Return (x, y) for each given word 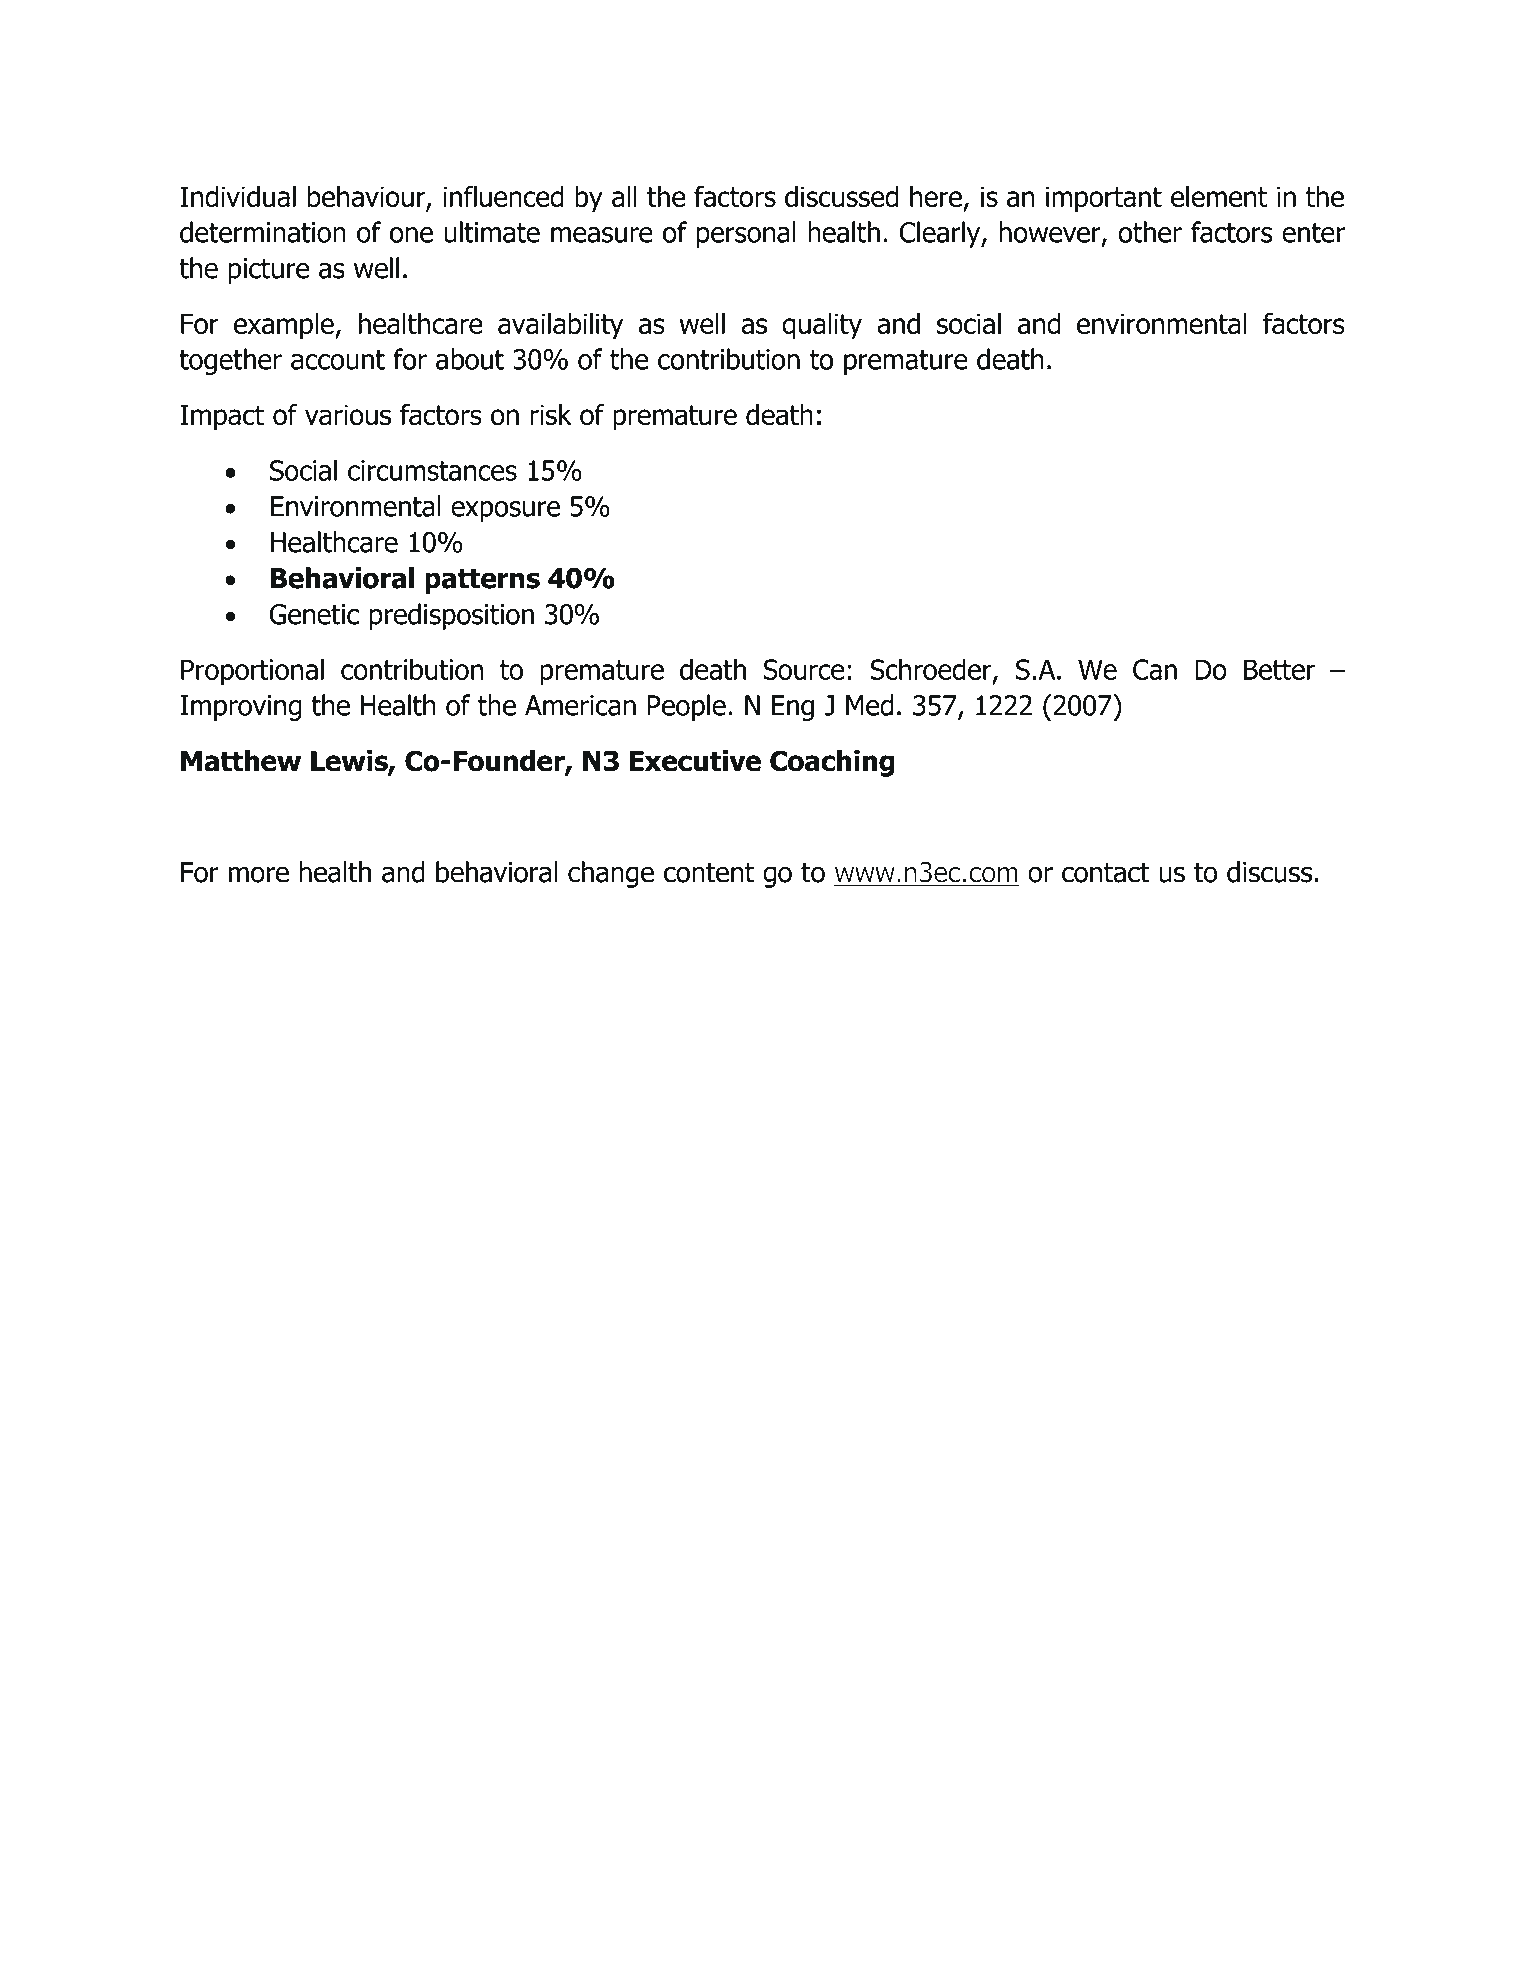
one (411, 235)
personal (746, 234)
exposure (505, 511)
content (709, 872)
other (1150, 232)
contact (1106, 872)
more (259, 874)
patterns (482, 581)
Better (1279, 669)
